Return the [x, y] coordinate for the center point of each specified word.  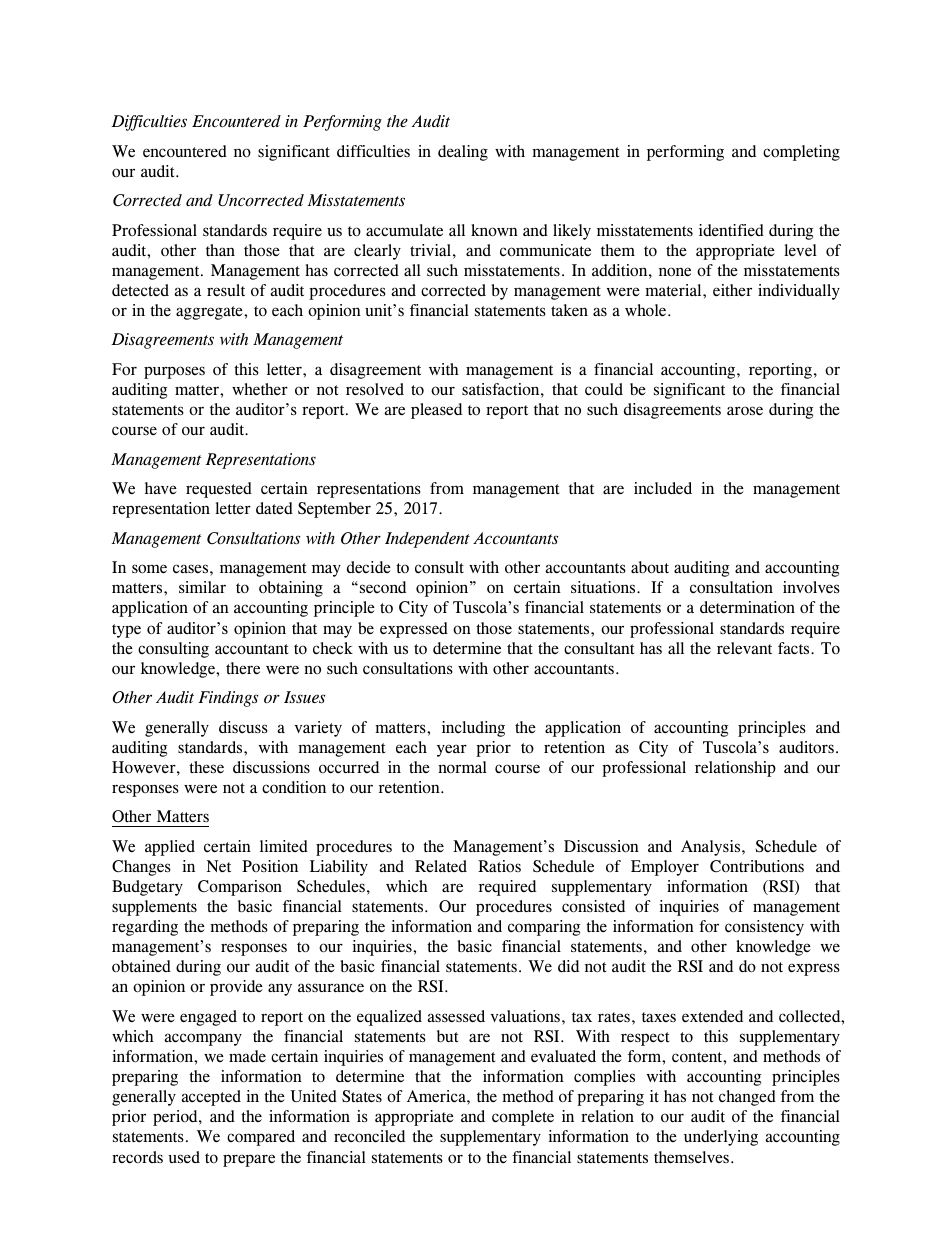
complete [523, 1118]
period [176, 1118]
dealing [463, 153]
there [243, 668]
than [220, 250]
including [473, 729]
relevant [744, 648]
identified [731, 230]
